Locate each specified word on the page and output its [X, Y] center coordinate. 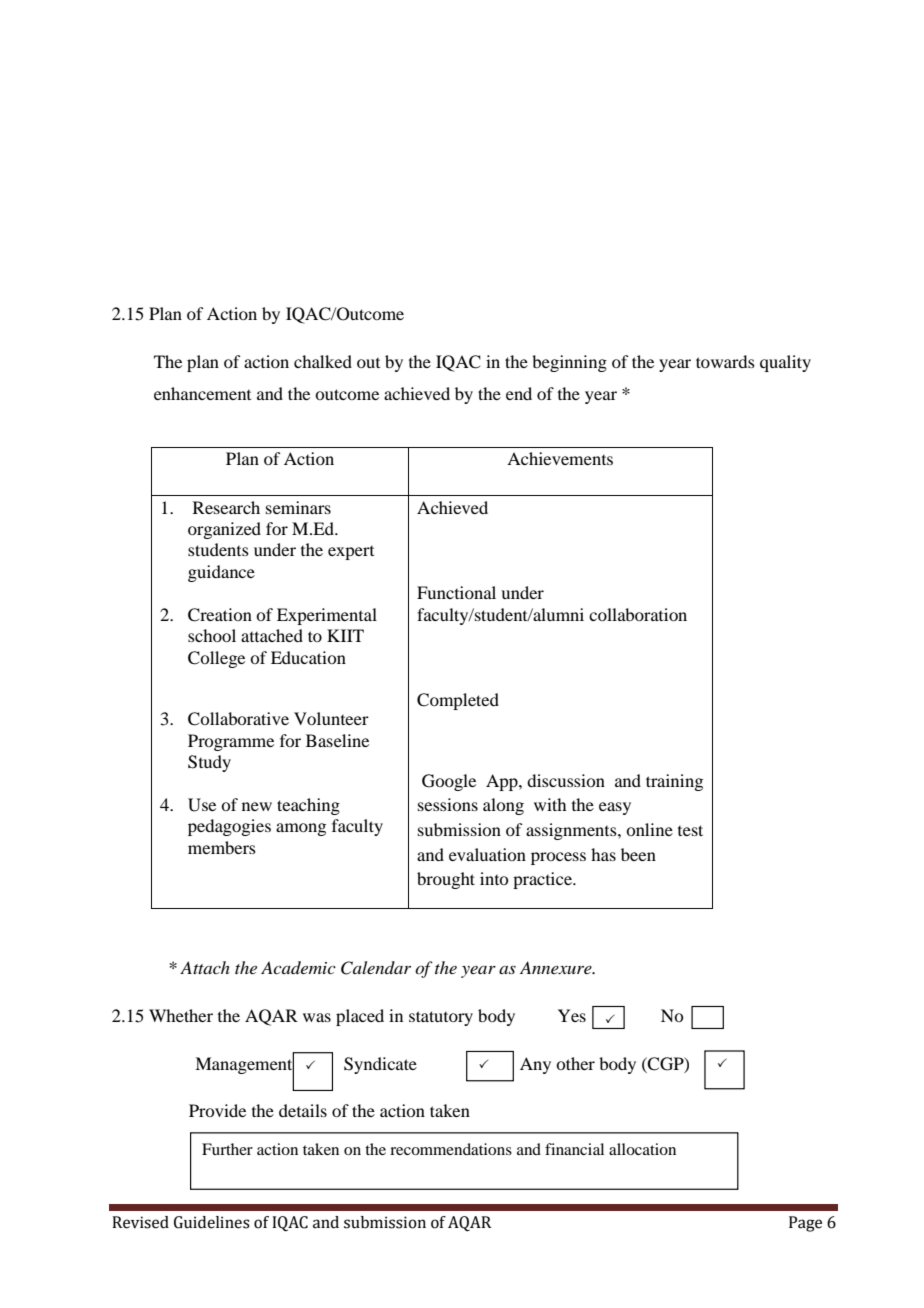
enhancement [202, 393]
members [222, 847]
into [494, 878]
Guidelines [212, 1222]
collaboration [638, 614]
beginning [569, 363]
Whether [181, 1015]
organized [224, 530]
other [575, 1063]
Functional [456, 592]
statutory [441, 1018]
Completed [458, 701]
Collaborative [238, 719]
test [690, 830]
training [674, 782]
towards [725, 361]
